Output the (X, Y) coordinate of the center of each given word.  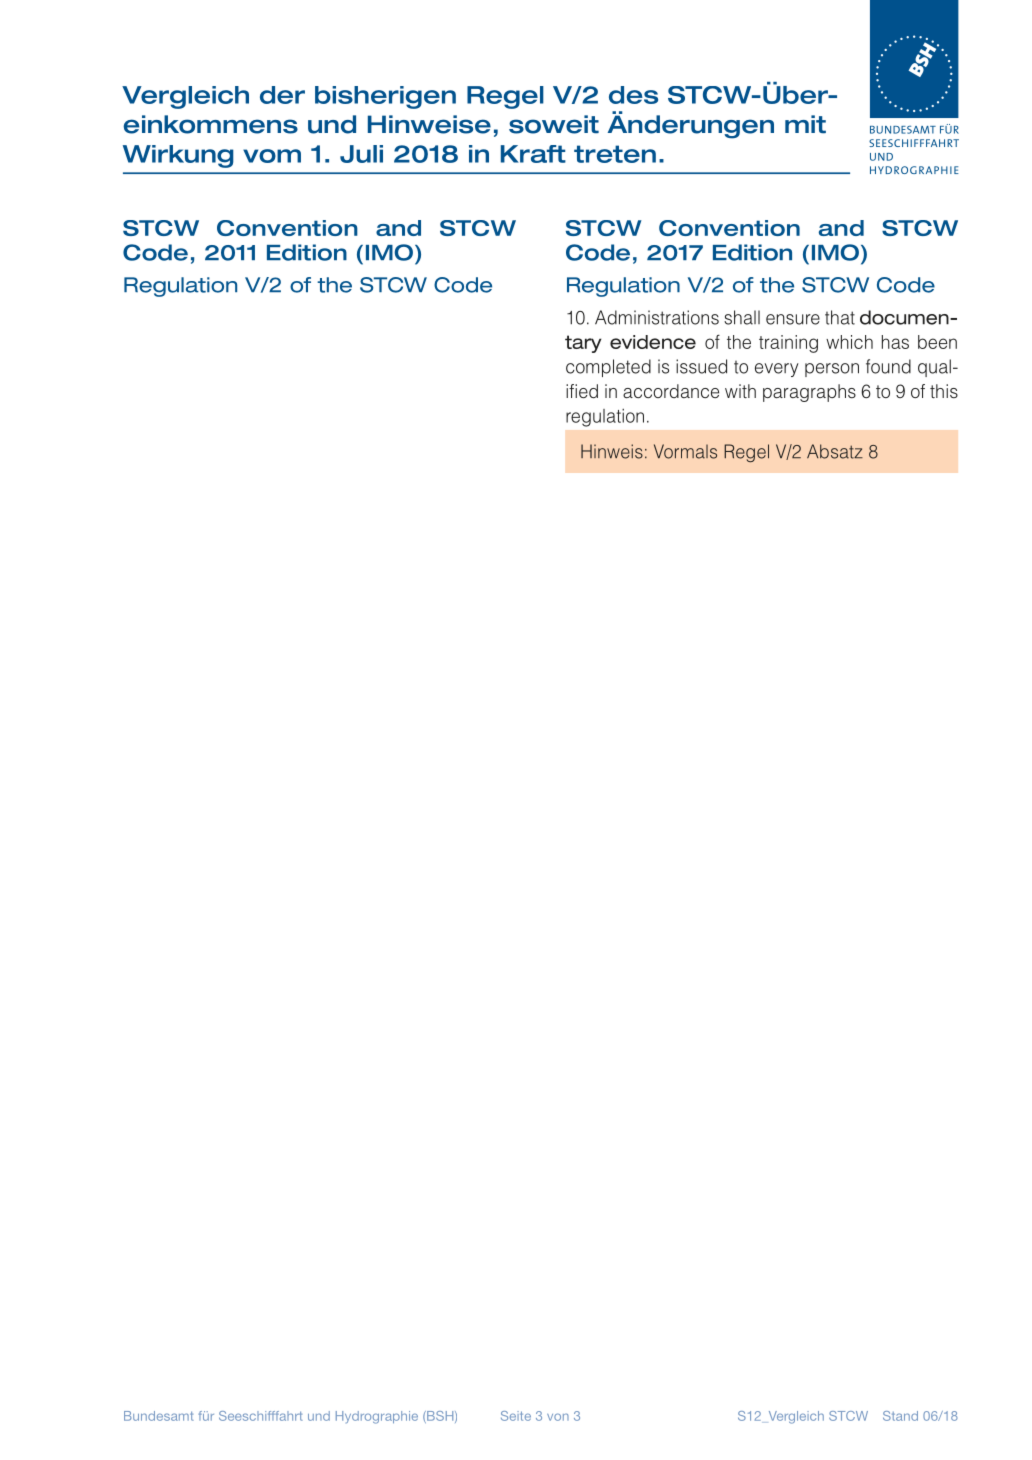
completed (608, 368)
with (740, 391)
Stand (900, 1416)
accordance (671, 391)
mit (805, 124)
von (558, 1417)
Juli (361, 154)
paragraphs (809, 393)
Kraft (533, 154)
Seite (516, 1416)
